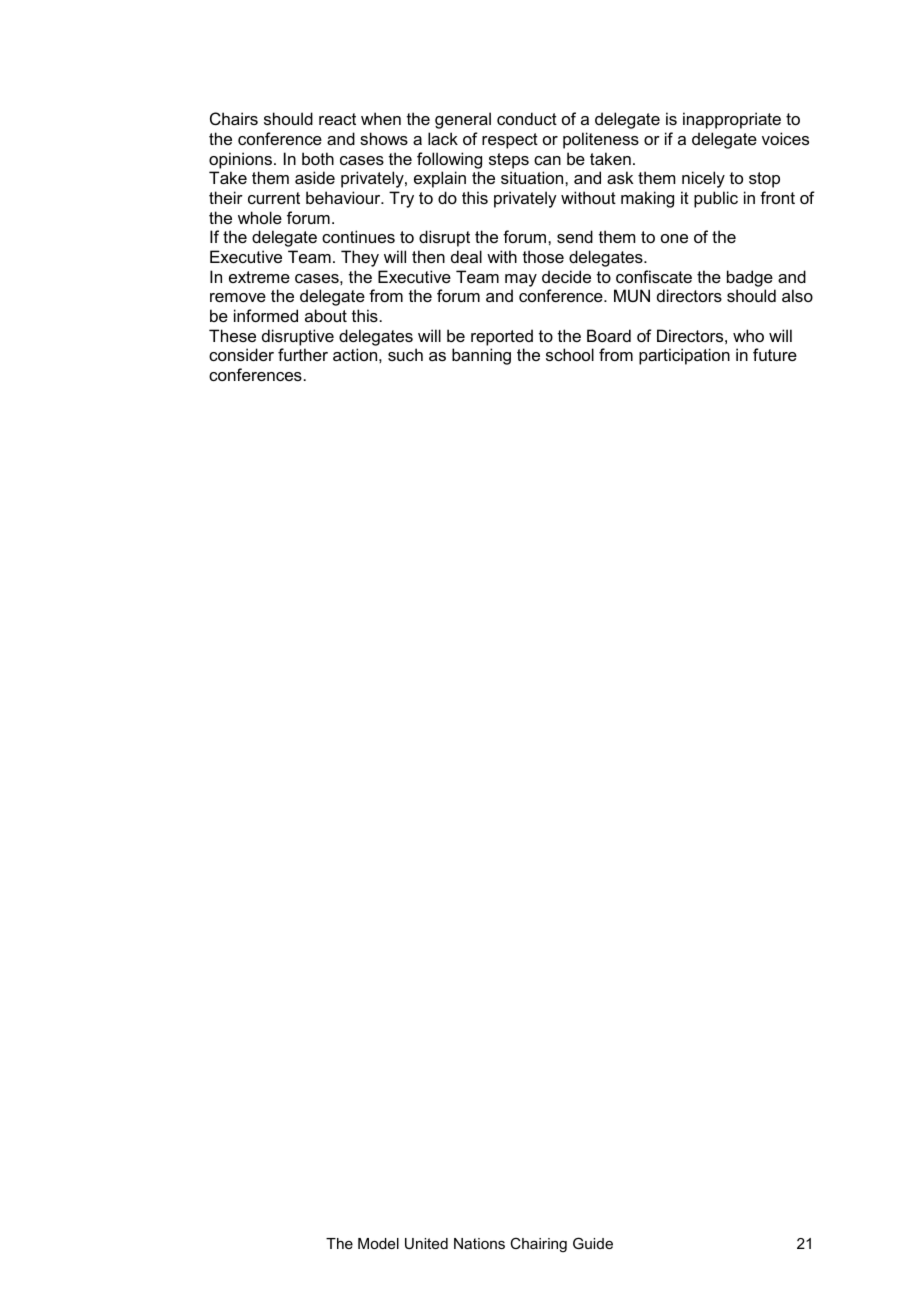  Describe the element at coordinates (378, 1243) in the screenshot. I see `Model` at that location.
